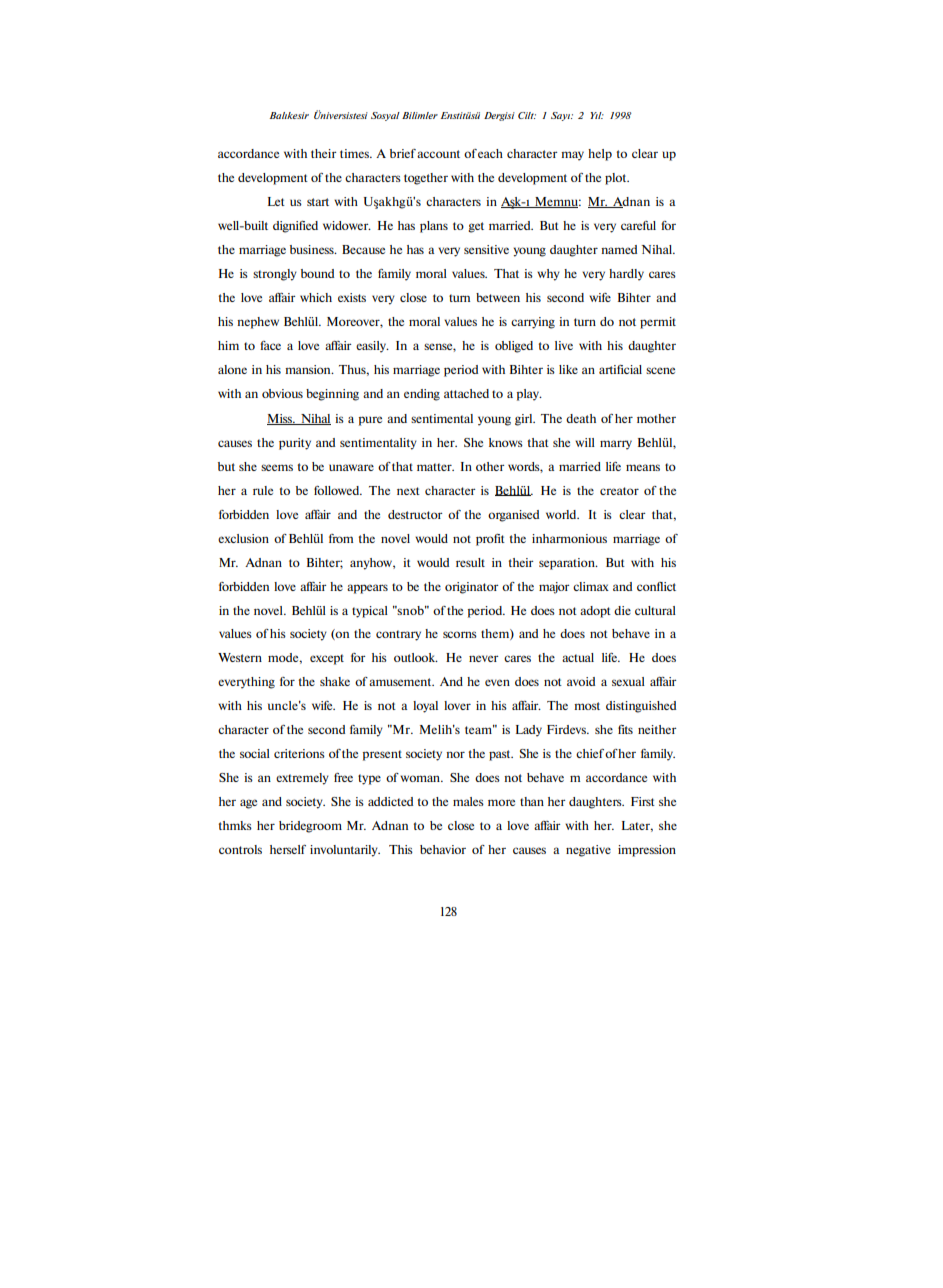  Describe the element at coordinates (426, 179) in the page. I see `together` at that location.
